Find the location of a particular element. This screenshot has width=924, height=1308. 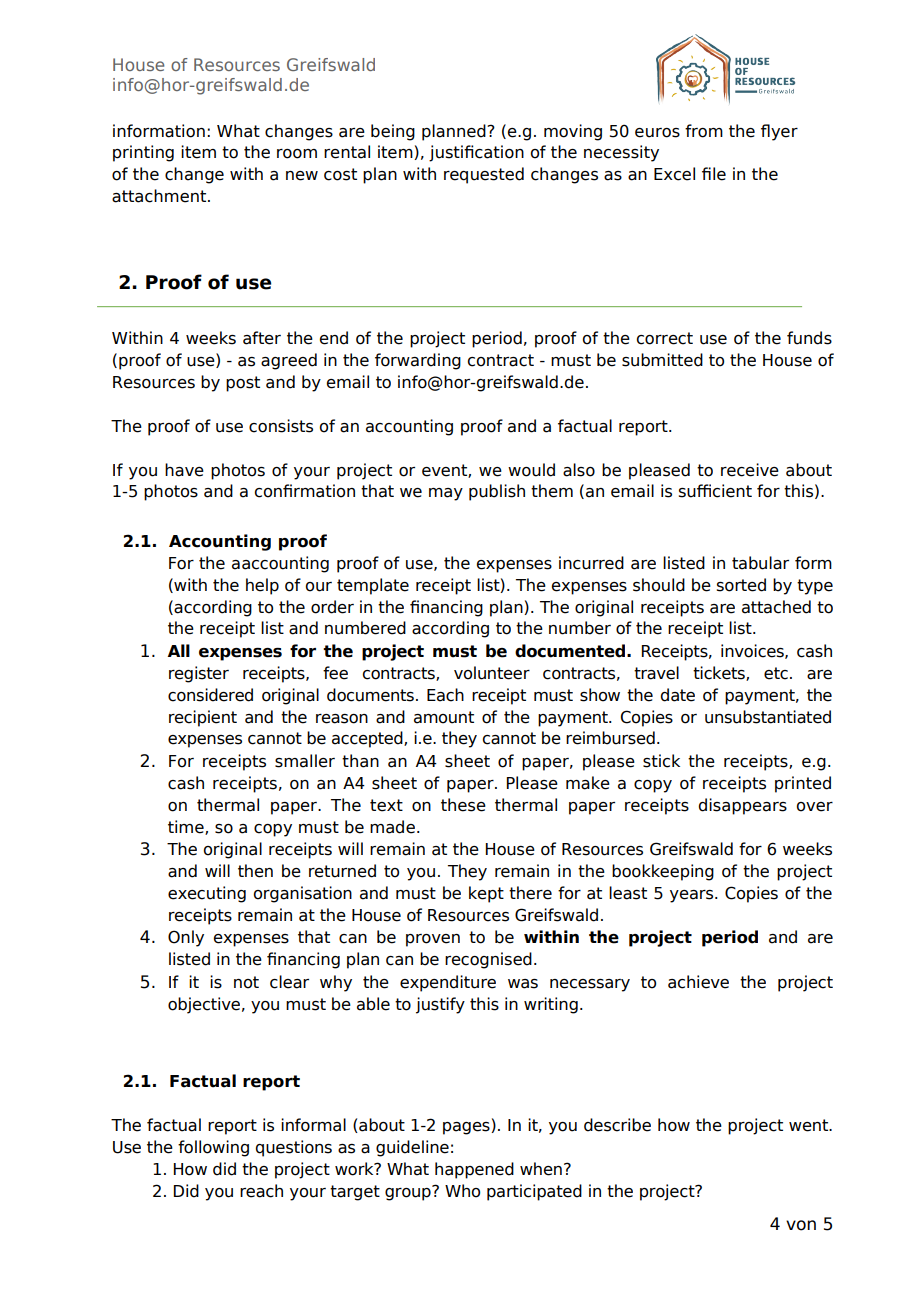

Only is located at coordinates (186, 938).
